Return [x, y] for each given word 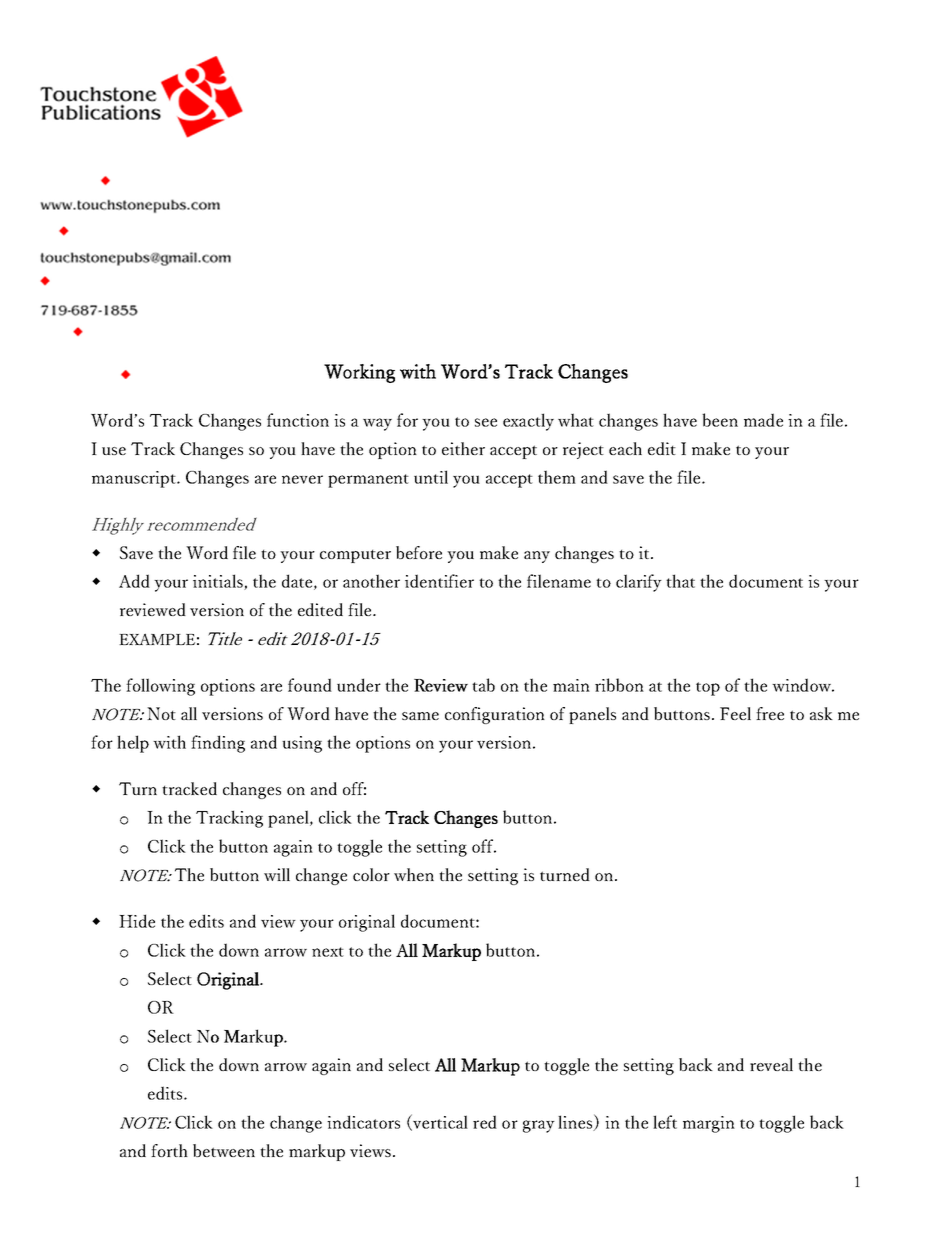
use [114, 451]
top [708, 689]
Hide [137, 921]
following [160, 687]
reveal [771, 1064]
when [414, 874]
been [720, 420]
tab [483, 685]
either [463, 448]
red [485, 1122]
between [224, 1150]
